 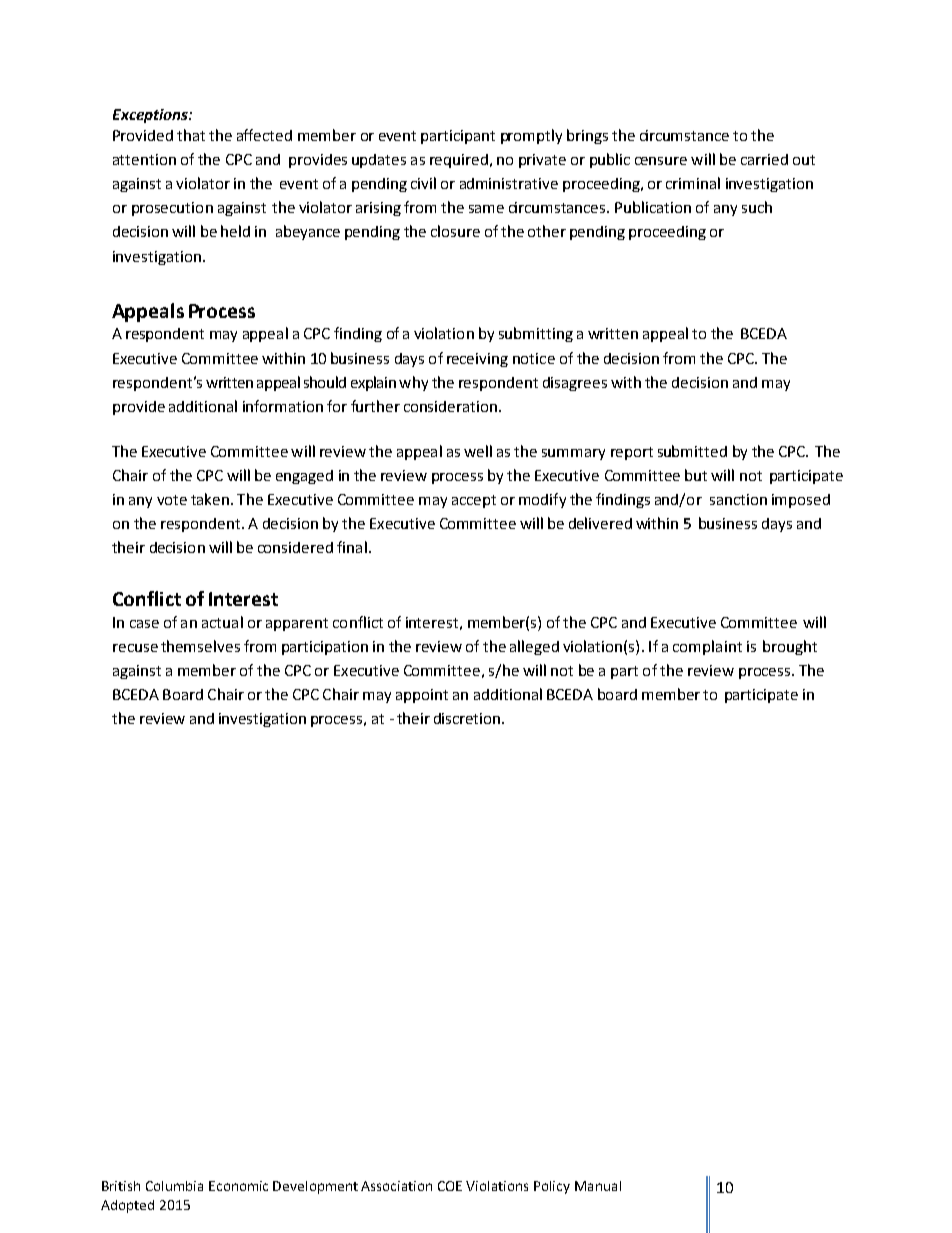 What do you see at coordinates (459, 161) in the image?
I see `required` at bounding box center [459, 161].
